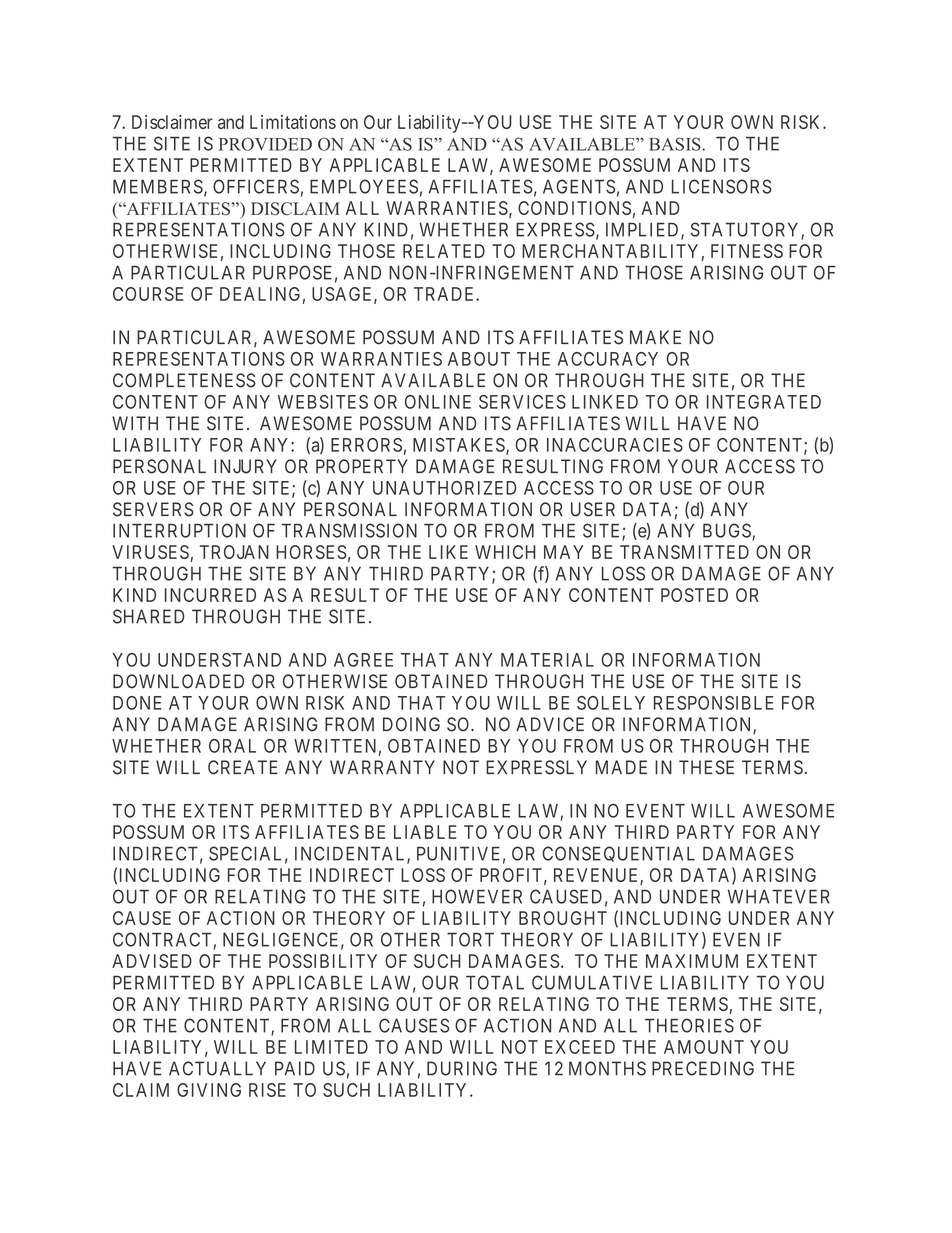  I want to click on INACCURACIES, so click(615, 445).
